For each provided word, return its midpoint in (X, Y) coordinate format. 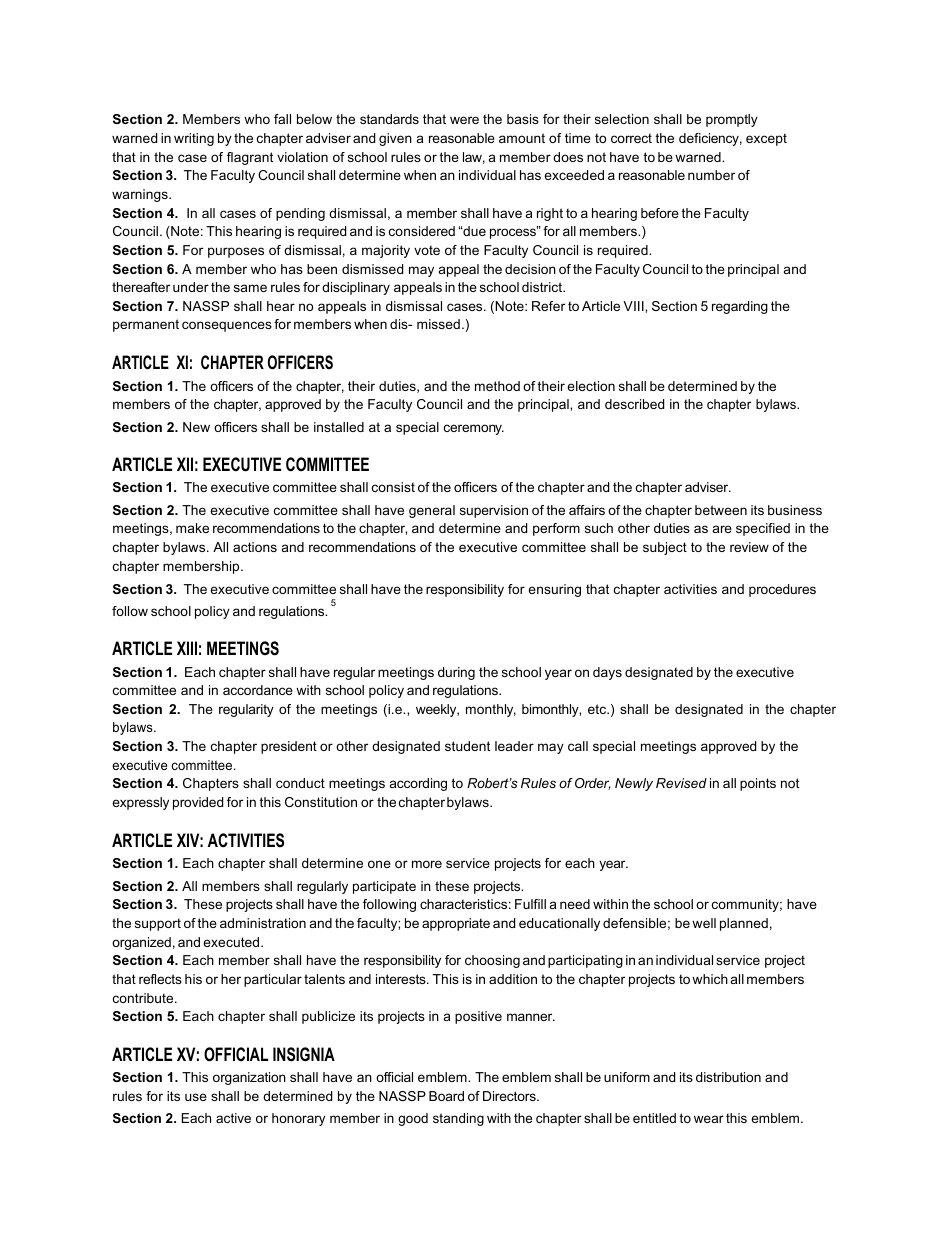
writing (194, 139)
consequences (227, 326)
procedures (782, 590)
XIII (187, 648)
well (704, 923)
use (196, 1097)
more (427, 864)
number (711, 175)
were (464, 120)
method (497, 386)
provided (198, 803)
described (634, 404)
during (456, 673)
